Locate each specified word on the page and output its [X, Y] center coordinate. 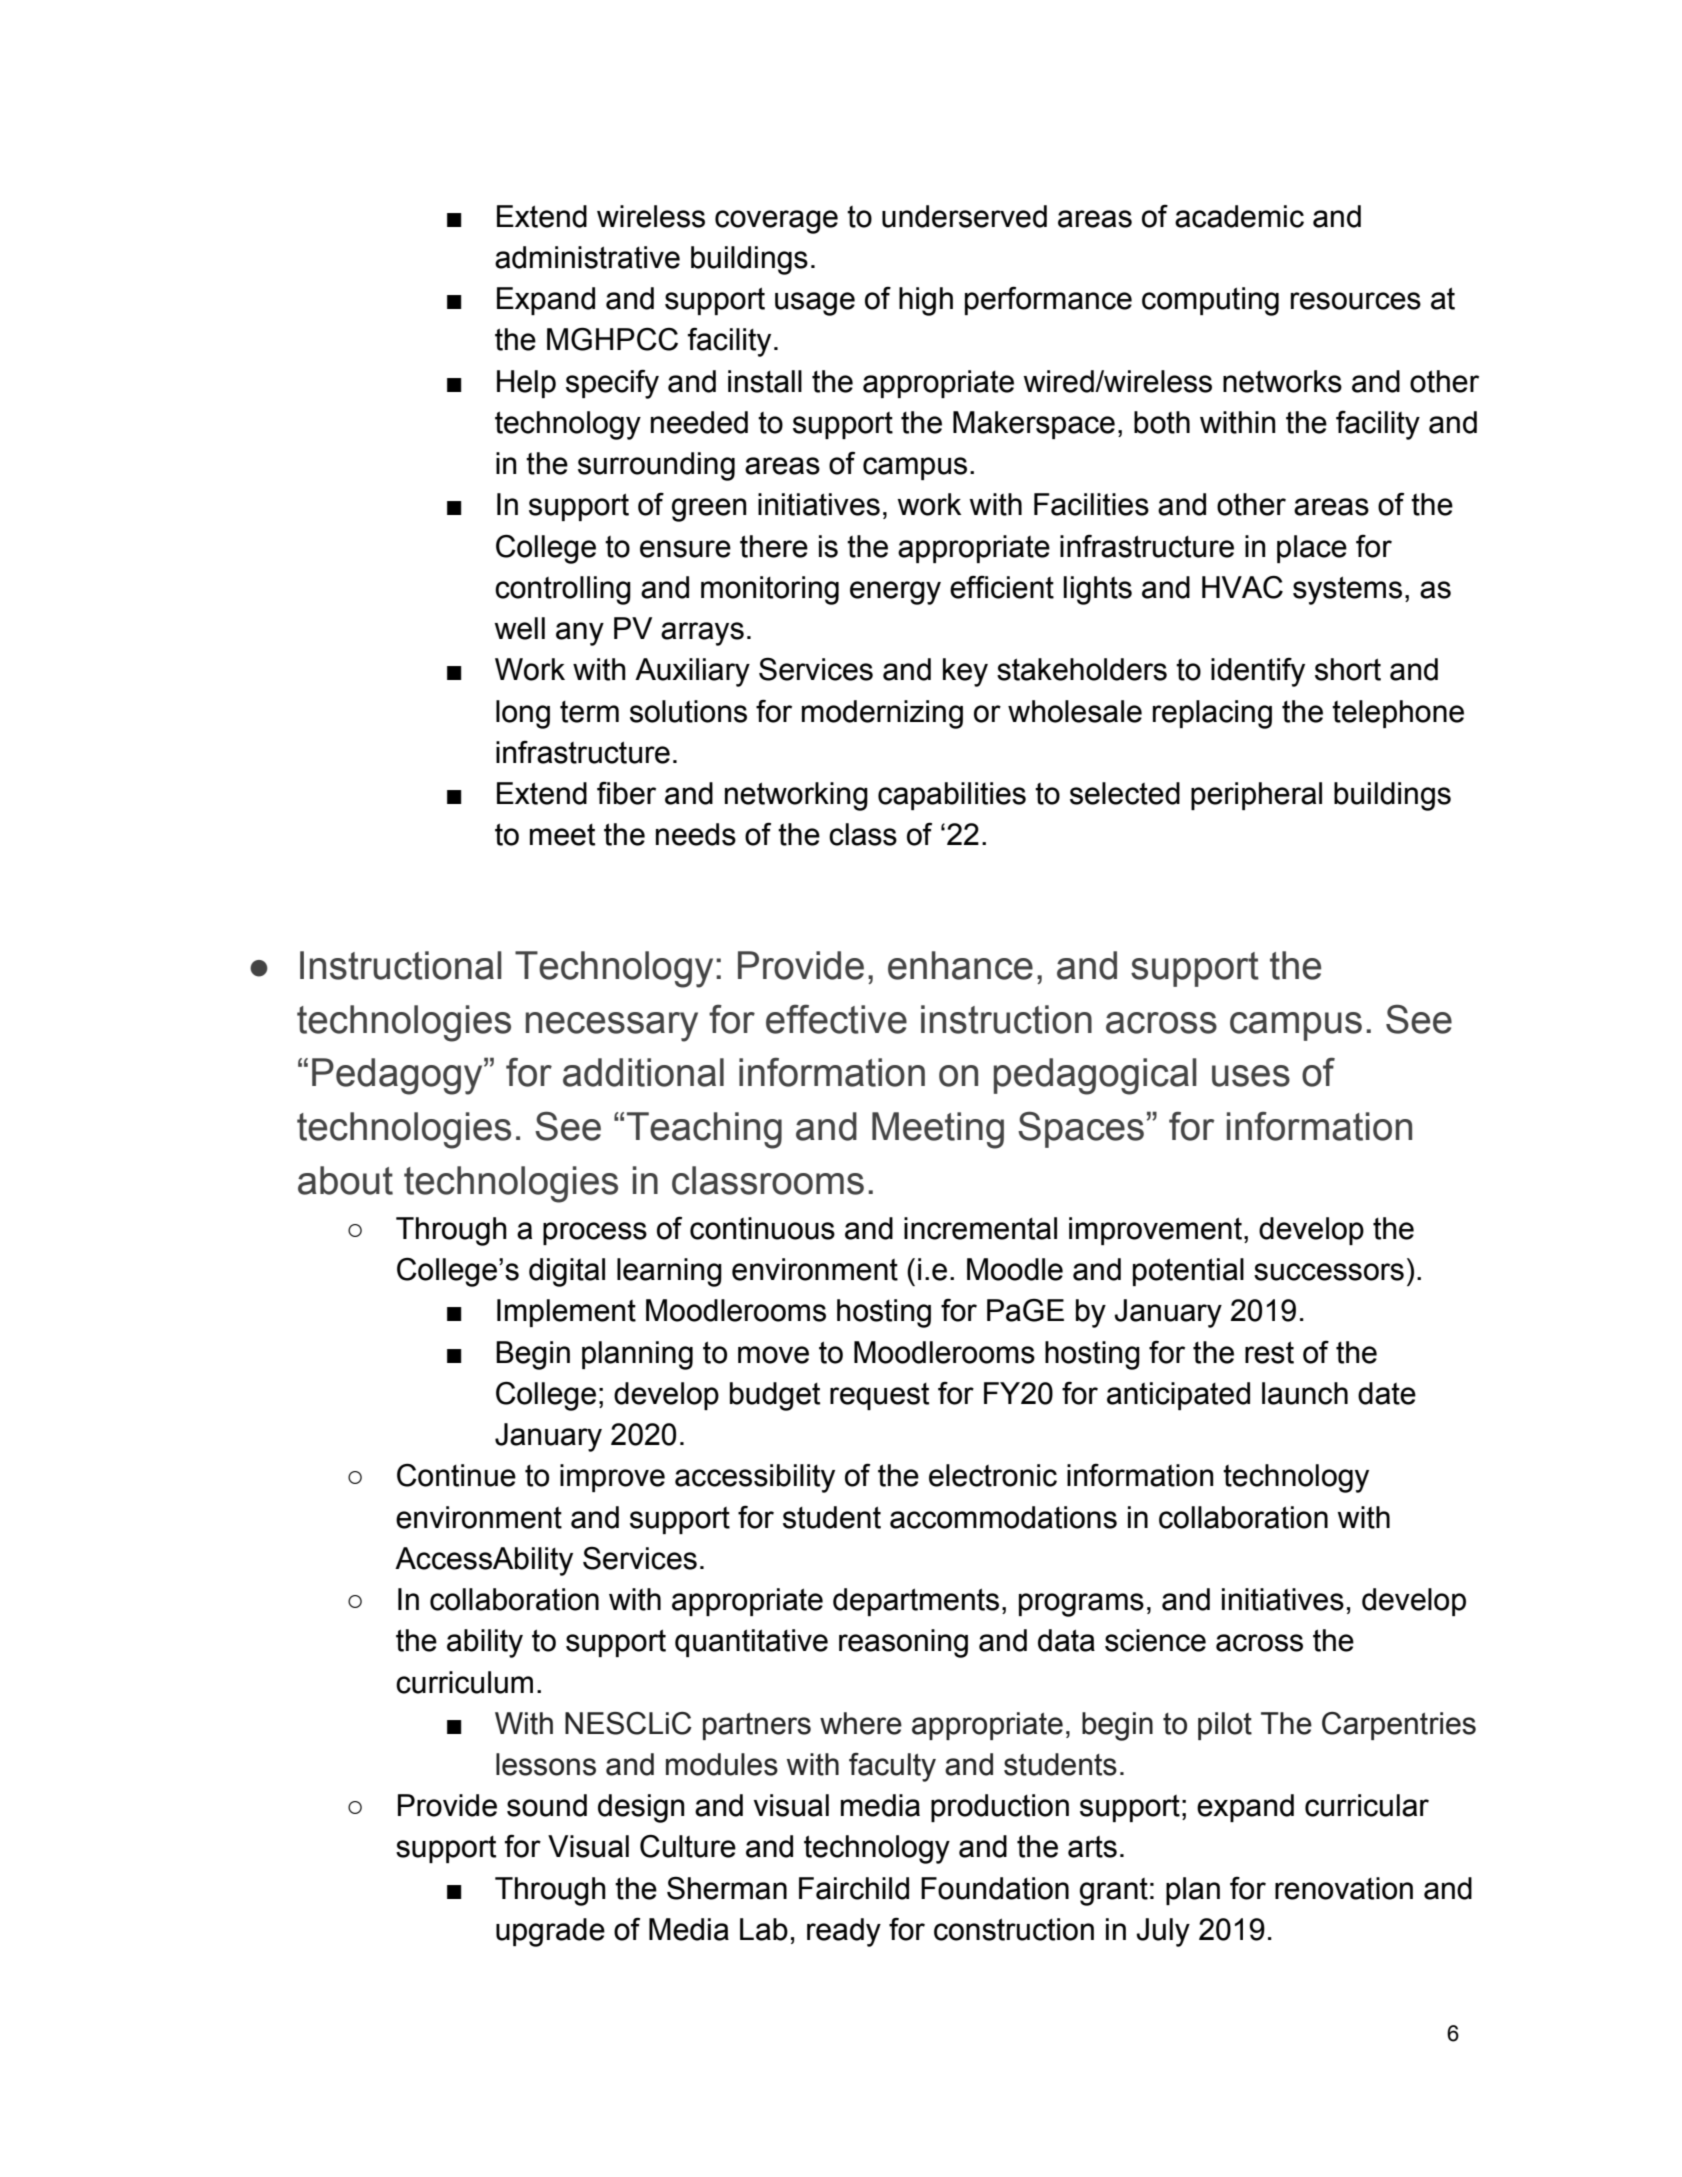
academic [1239, 216]
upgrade [550, 1932]
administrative [587, 257]
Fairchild [854, 1888]
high [926, 301]
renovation [1344, 1888]
